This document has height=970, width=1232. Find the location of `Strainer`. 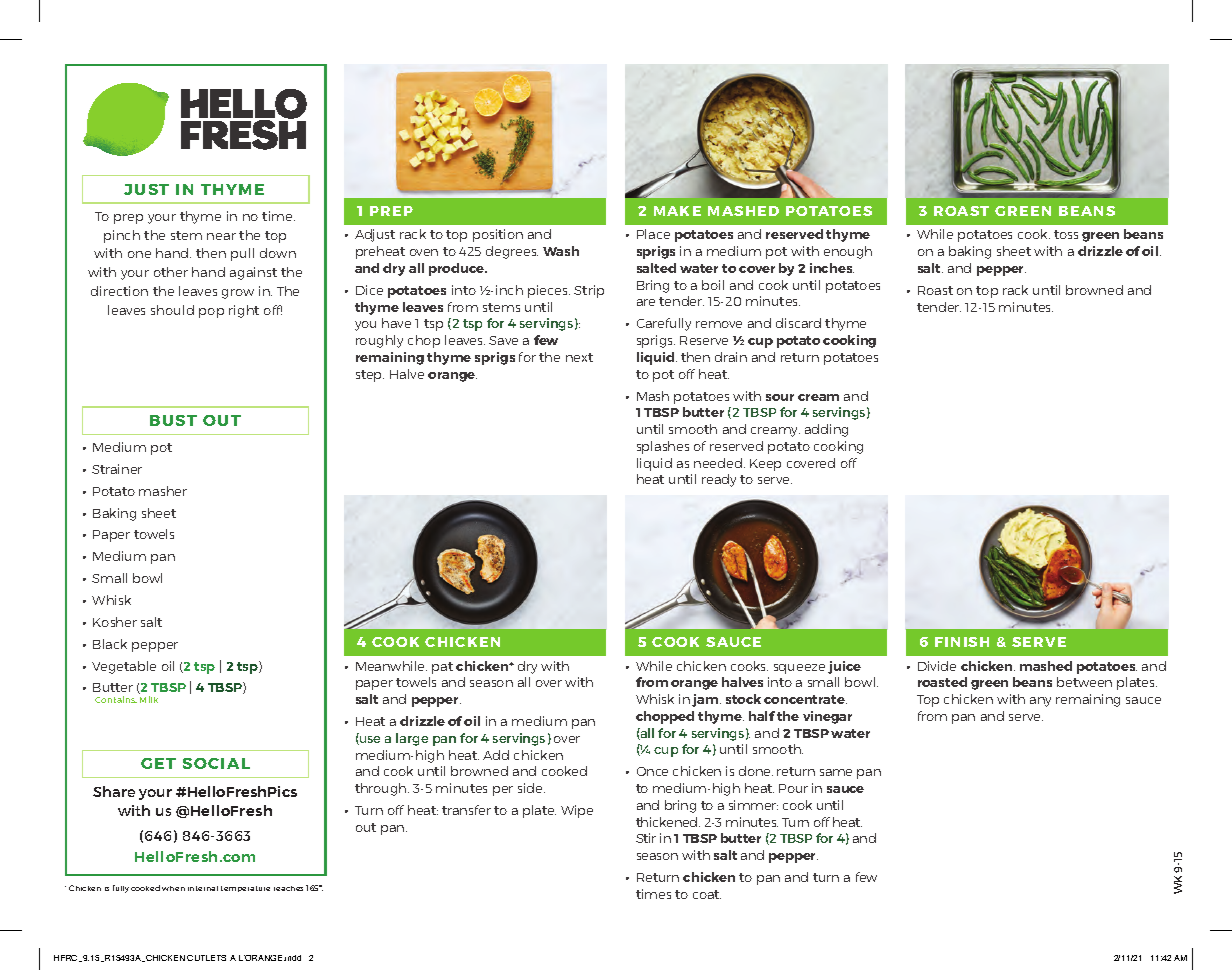

Strainer is located at coordinates (117, 469).
